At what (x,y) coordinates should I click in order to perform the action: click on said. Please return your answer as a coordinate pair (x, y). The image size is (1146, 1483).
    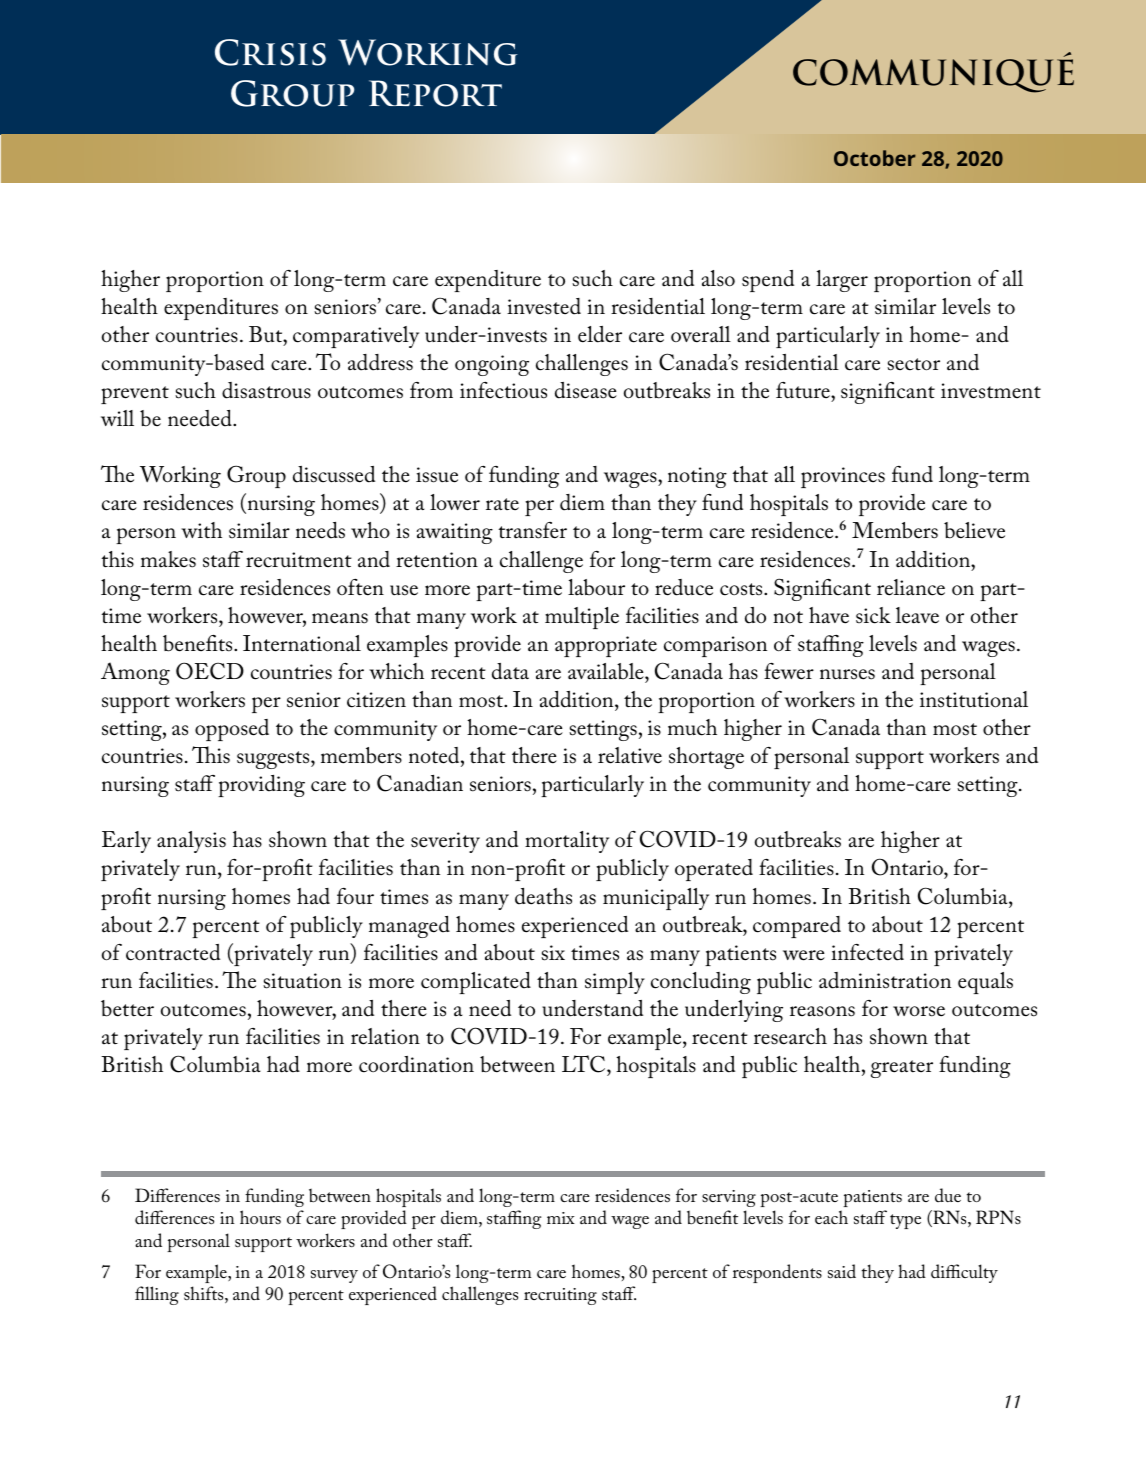
    Looking at the image, I should click on (842, 1271).
